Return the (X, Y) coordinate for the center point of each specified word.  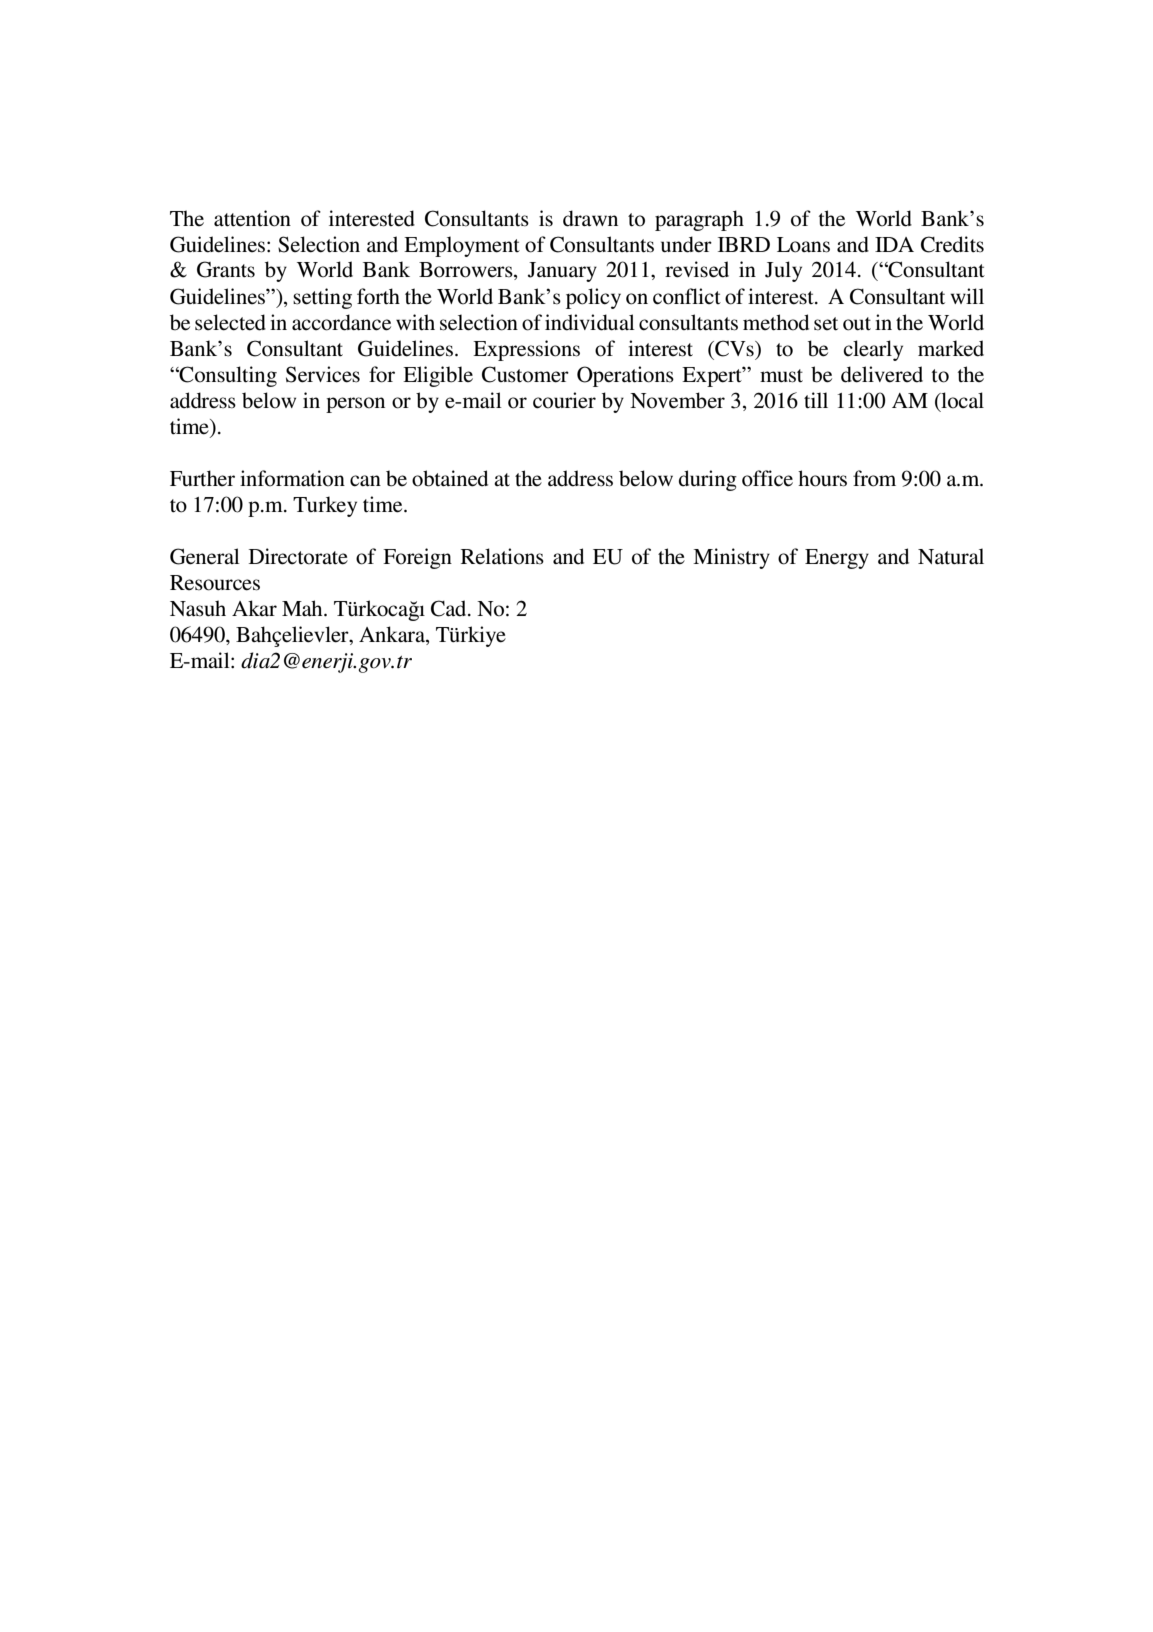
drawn (590, 218)
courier (564, 400)
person (355, 405)
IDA (894, 244)
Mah (303, 608)
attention (252, 218)
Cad (450, 608)
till (816, 400)
